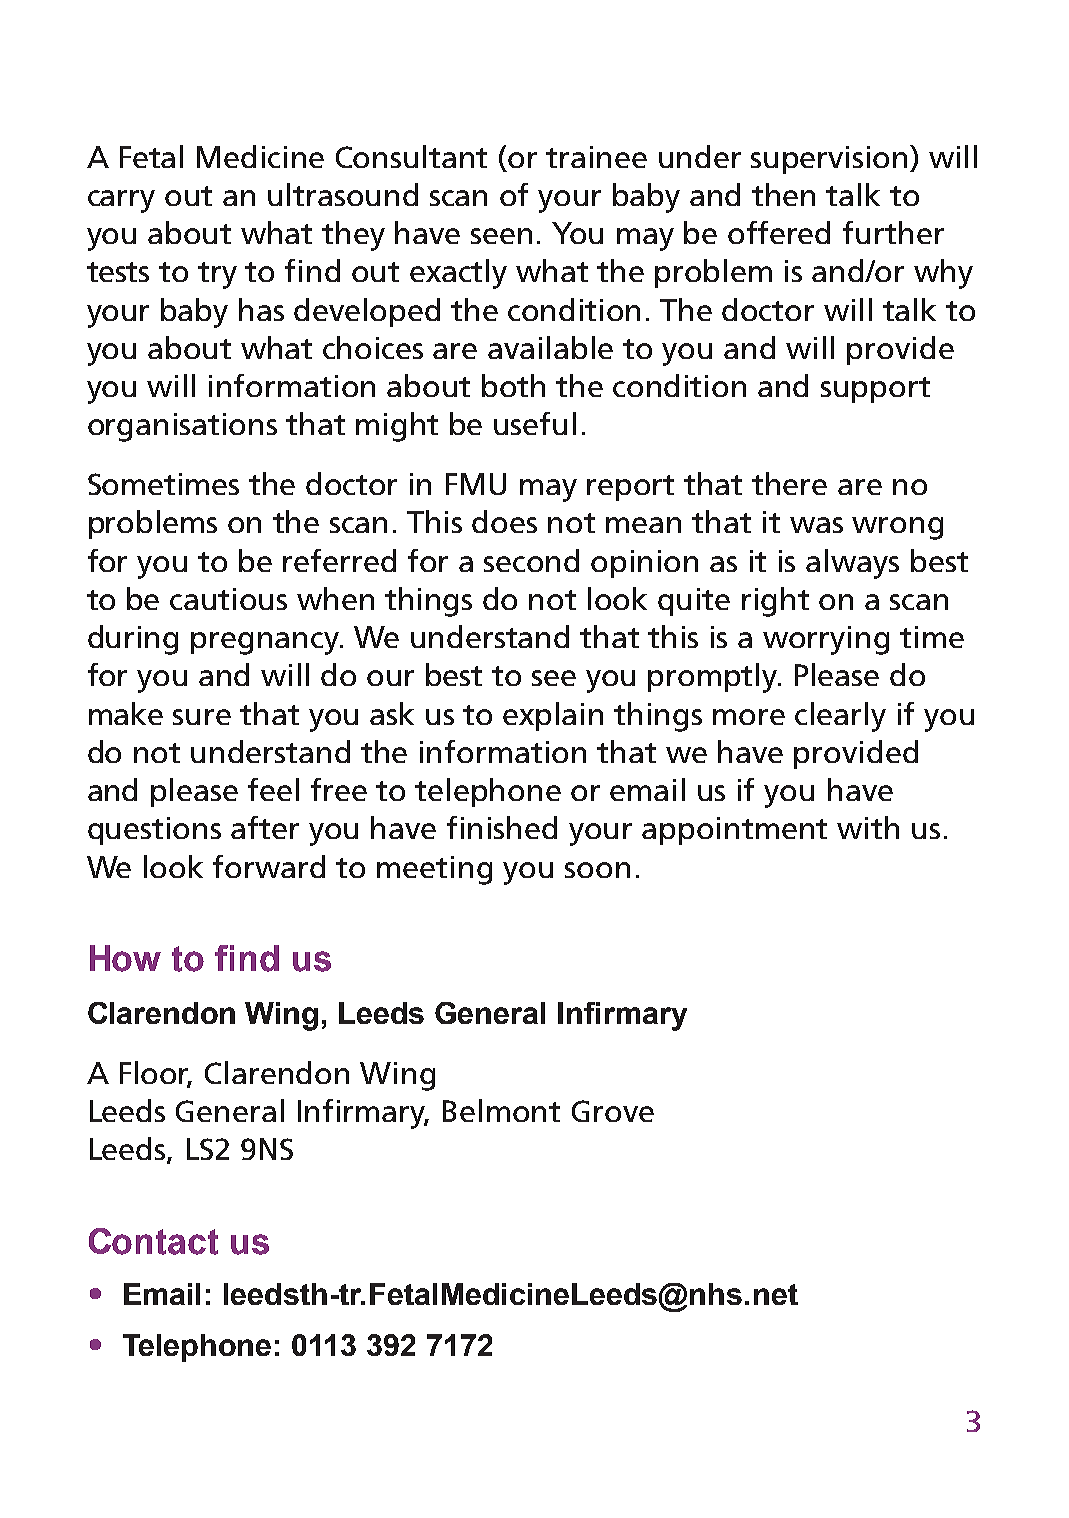 This screenshot has width=1069, height=1518. Describe the element at coordinates (613, 1111) in the screenshot. I see `Grove` at that location.
